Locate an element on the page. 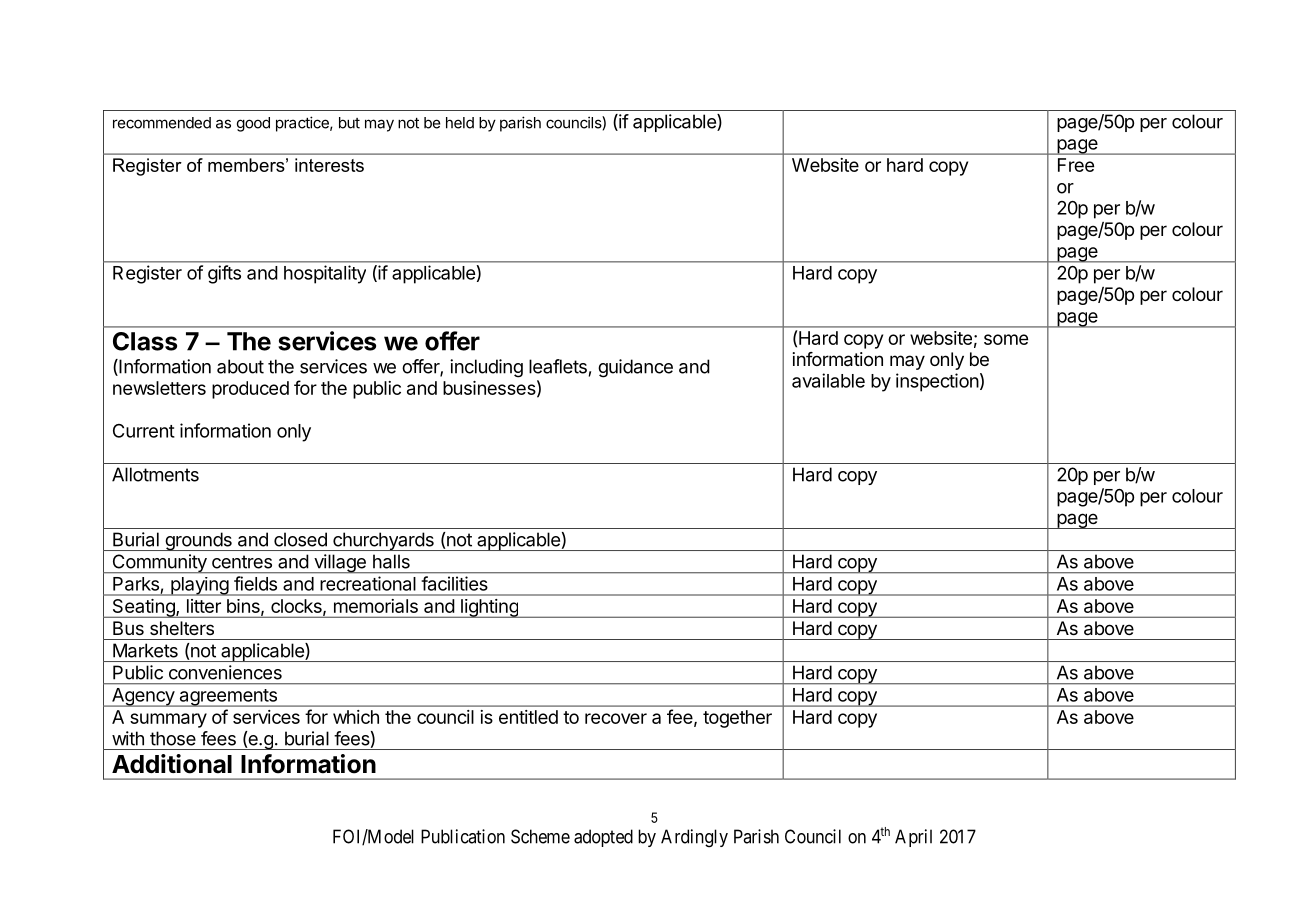  Additional is located at coordinates (172, 764).
